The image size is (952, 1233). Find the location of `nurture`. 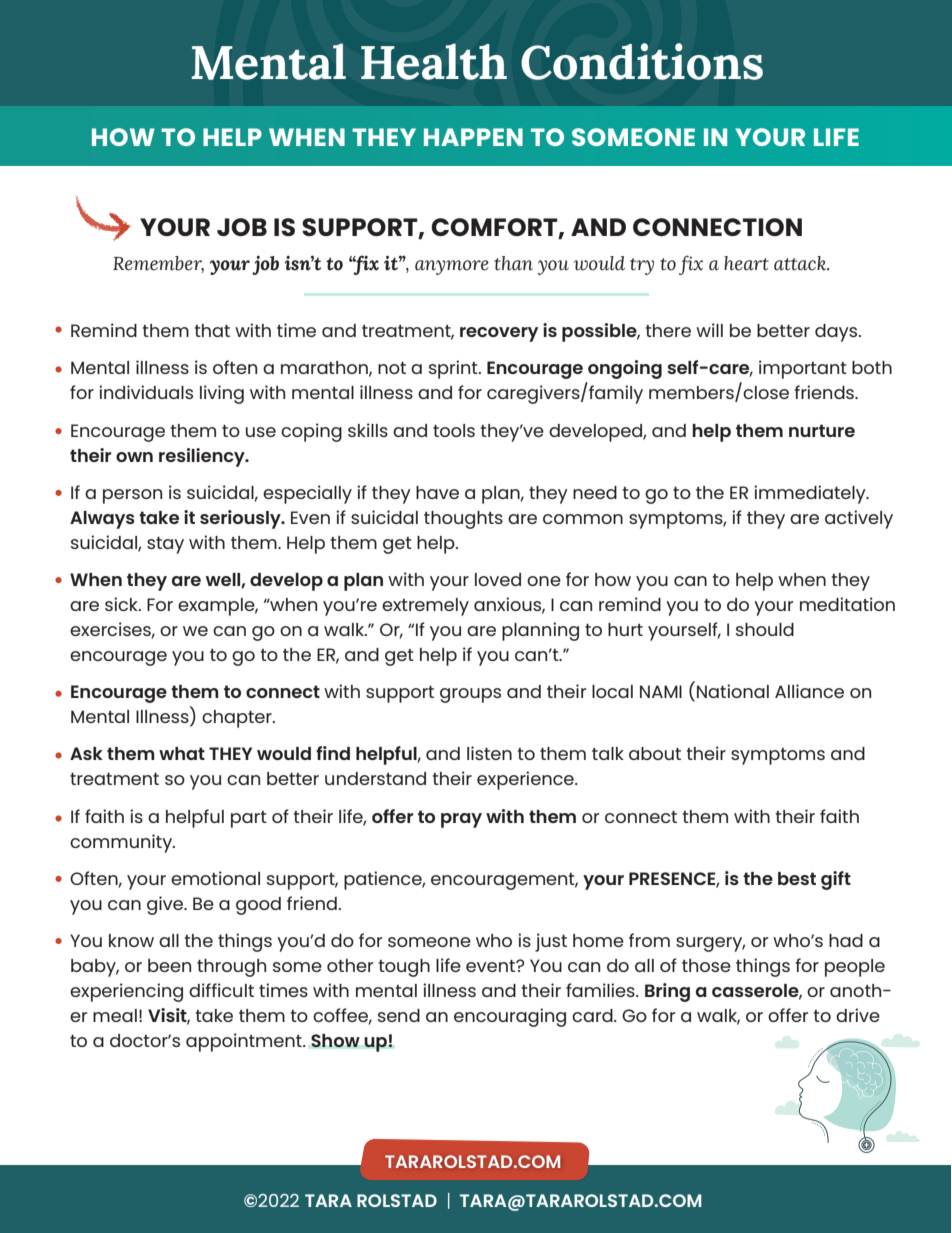

nurture is located at coordinates (822, 430).
